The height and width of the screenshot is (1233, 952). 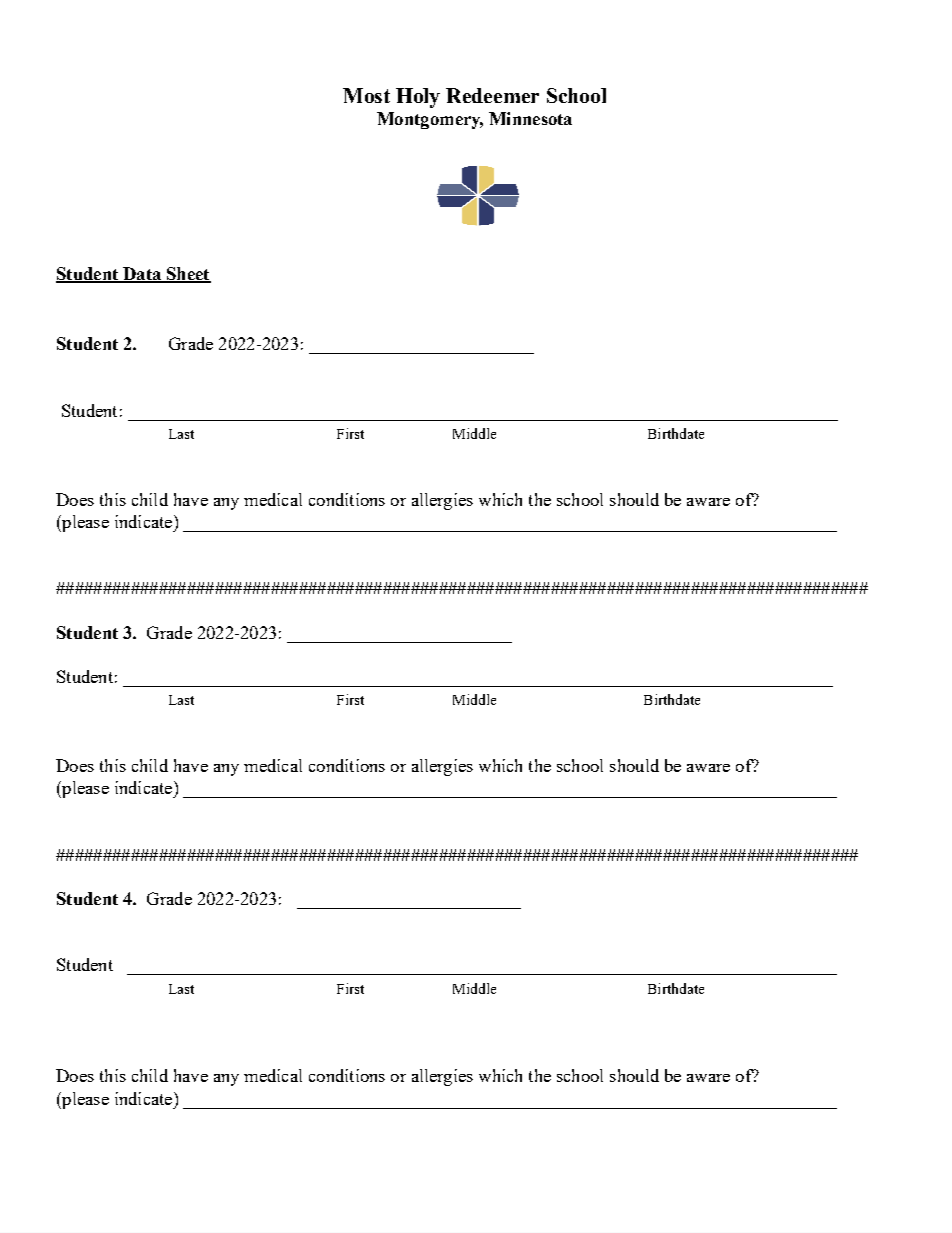 What do you see at coordinates (430, 120) in the screenshot?
I see `Montgomery` at bounding box center [430, 120].
